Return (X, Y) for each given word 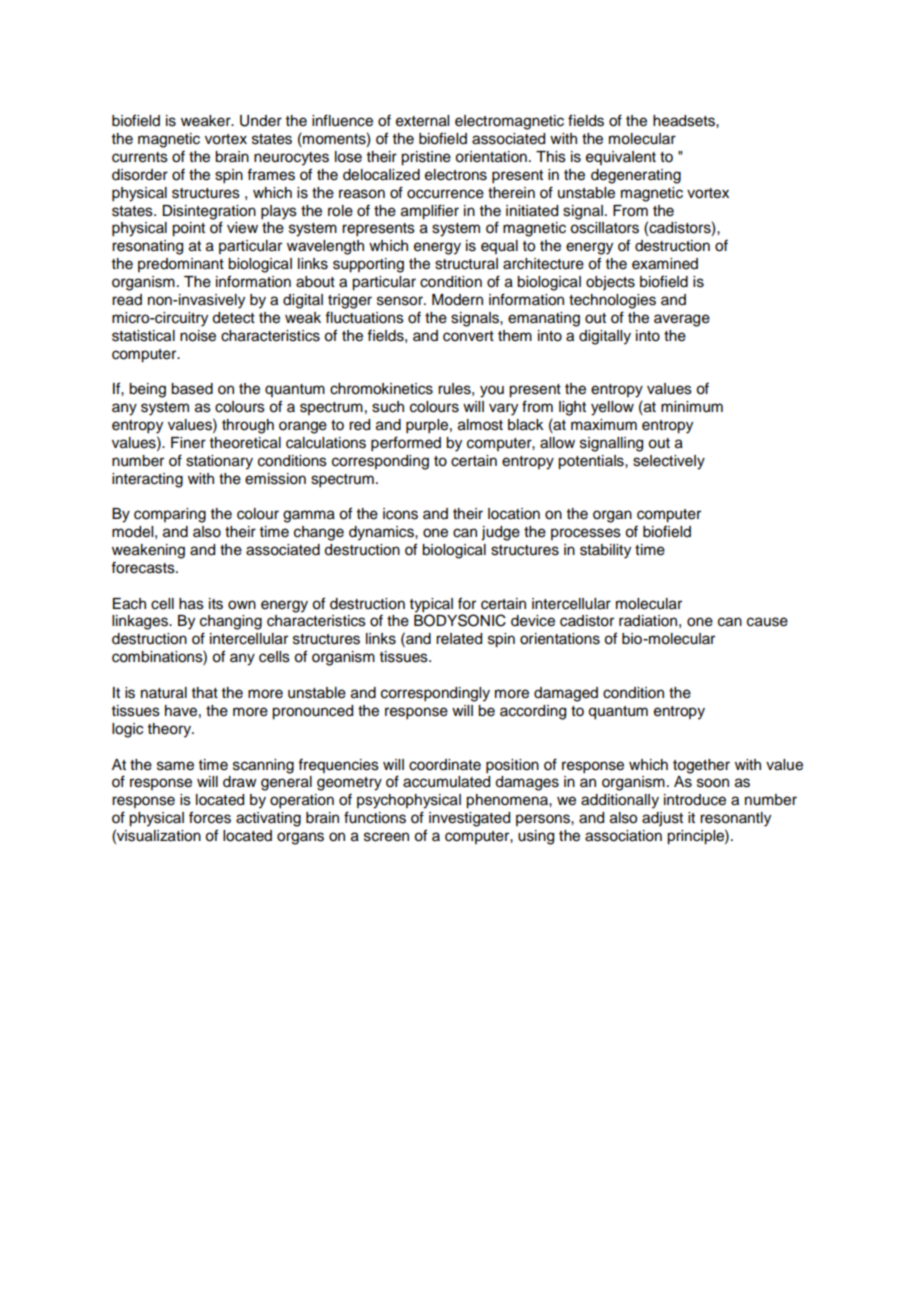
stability (605, 551)
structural (466, 264)
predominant (181, 265)
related (459, 639)
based (192, 389)
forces (210, 817)
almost (480, 425)
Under (261, 121)
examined (665, 264)
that (205, 692)
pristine (426, 158)
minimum (692, 407)
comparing (170, 515)
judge (500, 533)
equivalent (621, 158)
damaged (566, 694)
